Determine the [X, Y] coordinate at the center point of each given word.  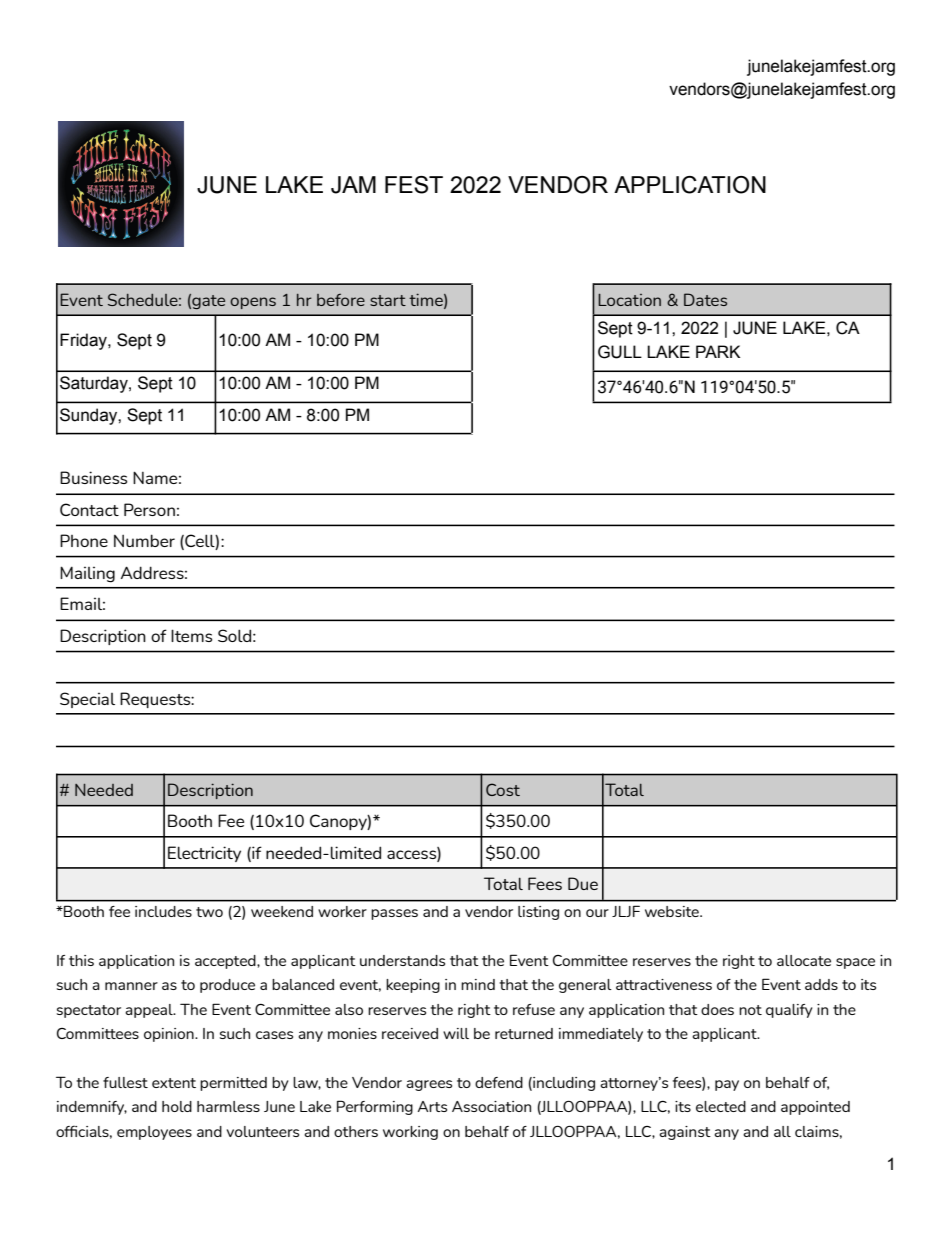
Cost [503, 789]
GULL [620, 352]
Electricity [204, 854]
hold [177, 1106]
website [673, 911]
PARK [718, 351]
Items [191, 635]
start [388, 300]
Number [144, 540]
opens [253, 303]
